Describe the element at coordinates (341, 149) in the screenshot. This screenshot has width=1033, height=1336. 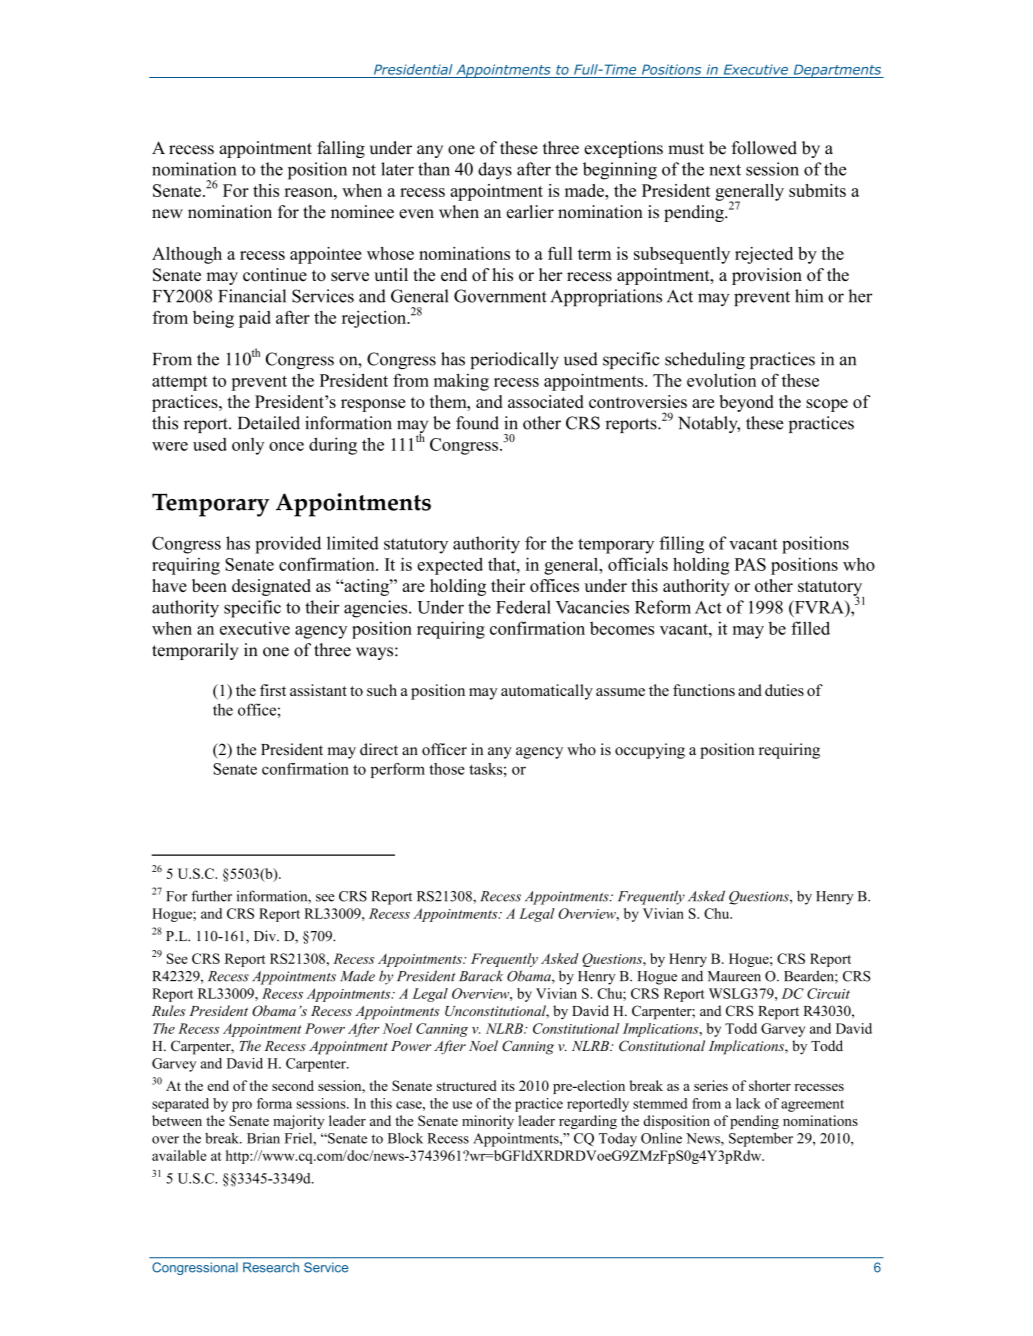
I see `falling` at that location.
